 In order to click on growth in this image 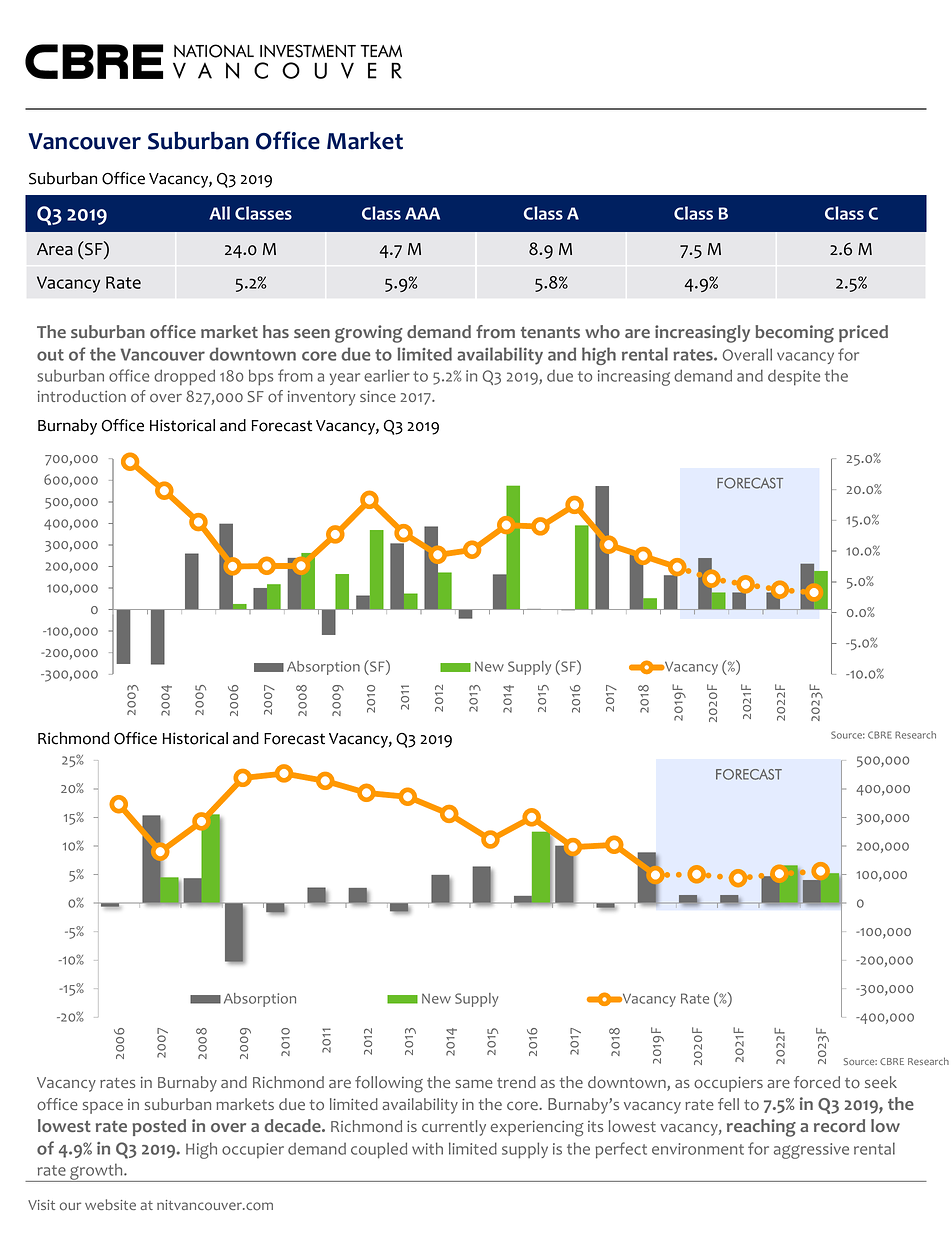, I will do `click(96, 1172)`.
